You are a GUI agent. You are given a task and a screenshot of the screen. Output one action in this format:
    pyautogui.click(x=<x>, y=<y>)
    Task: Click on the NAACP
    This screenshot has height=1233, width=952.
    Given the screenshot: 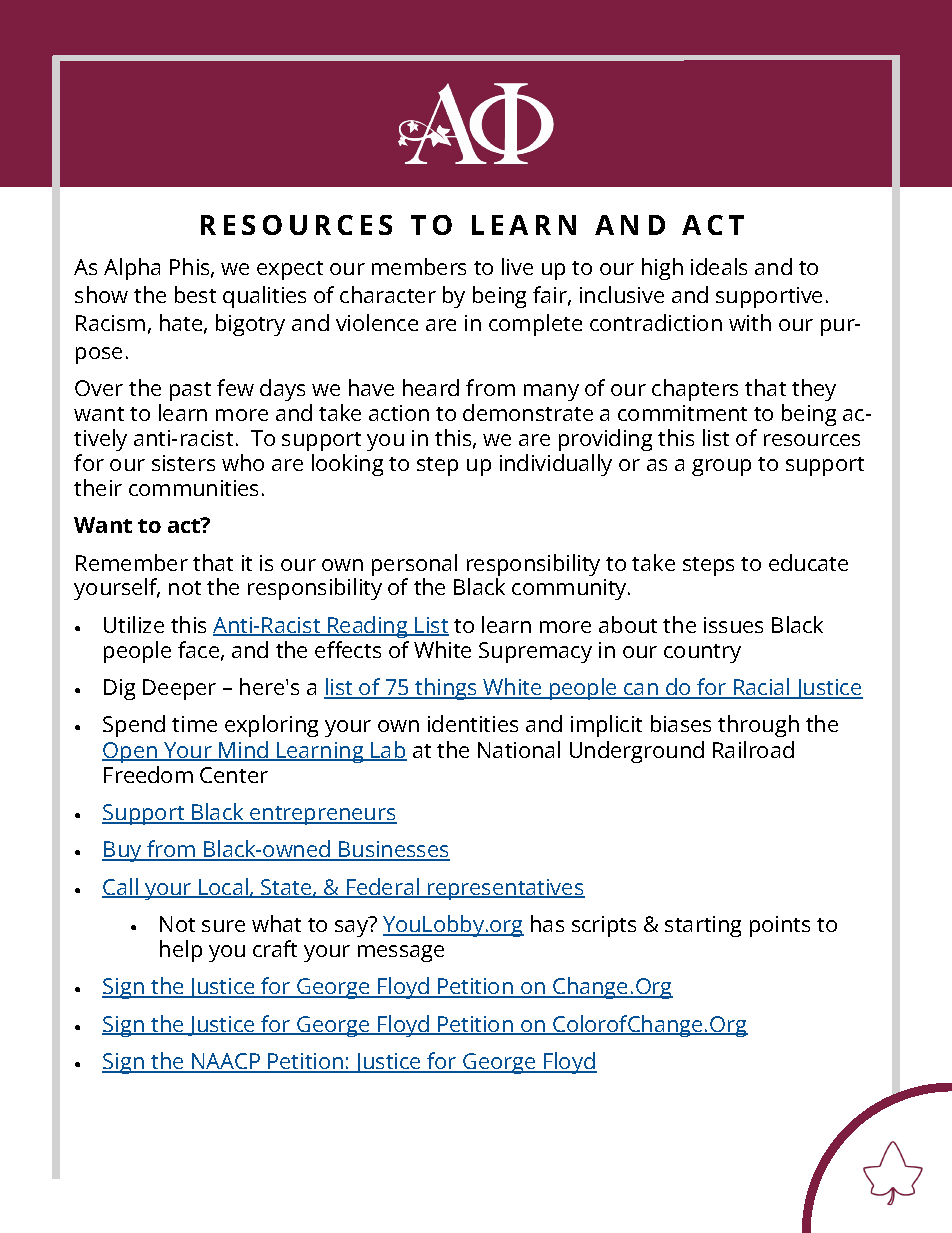 What is the action you would take?
    pyautogui.click(x=226, y=1063)
